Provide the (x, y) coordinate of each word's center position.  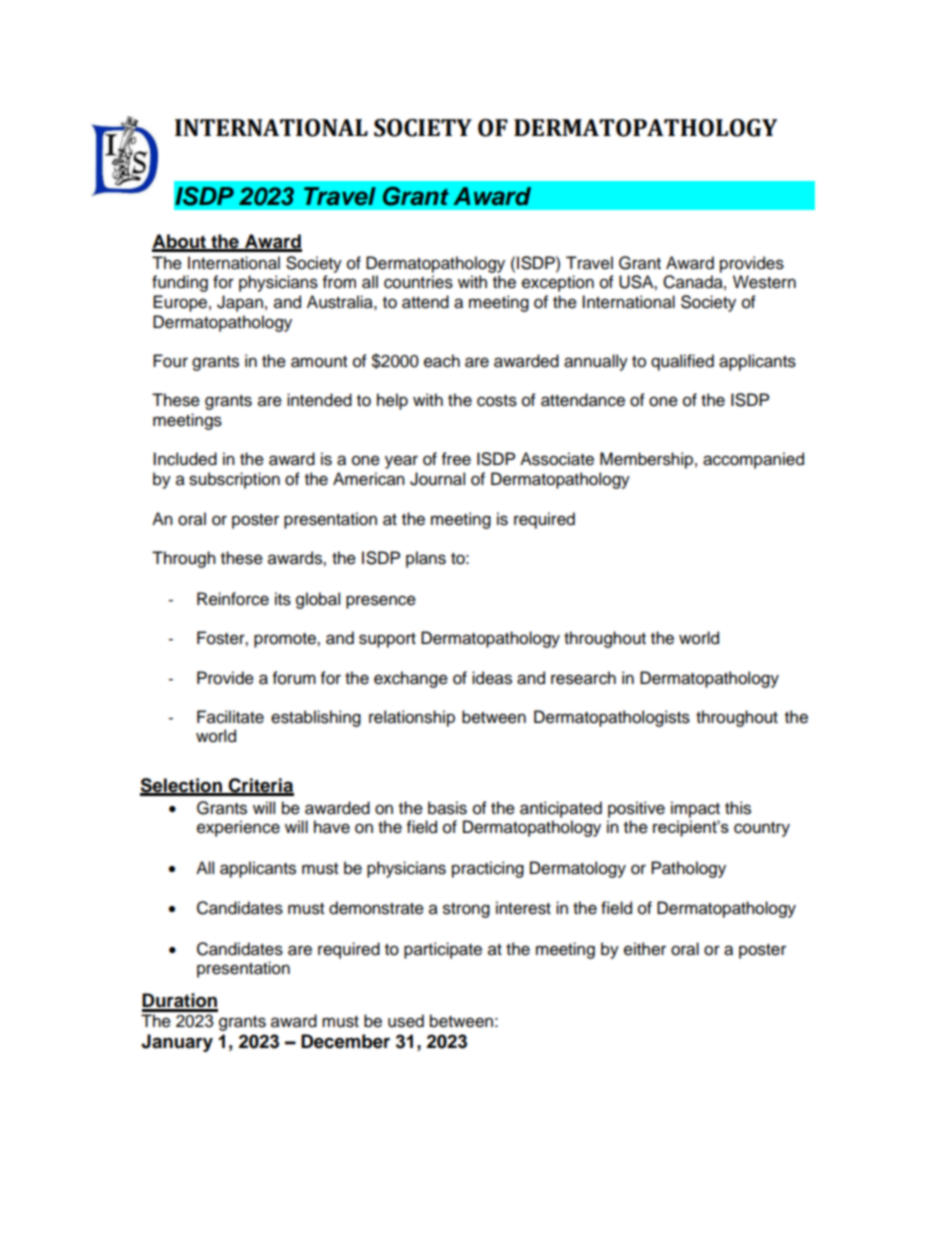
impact (695, 809)
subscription (234, 480)
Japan (240, 303)
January (177, 1043)
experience (238, 828)
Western (764, 282)
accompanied (753, 460)
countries (418, 282)
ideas (492, 678)
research (583, 678)
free (456, 459)
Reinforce (233, 599)
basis (447, 808)
